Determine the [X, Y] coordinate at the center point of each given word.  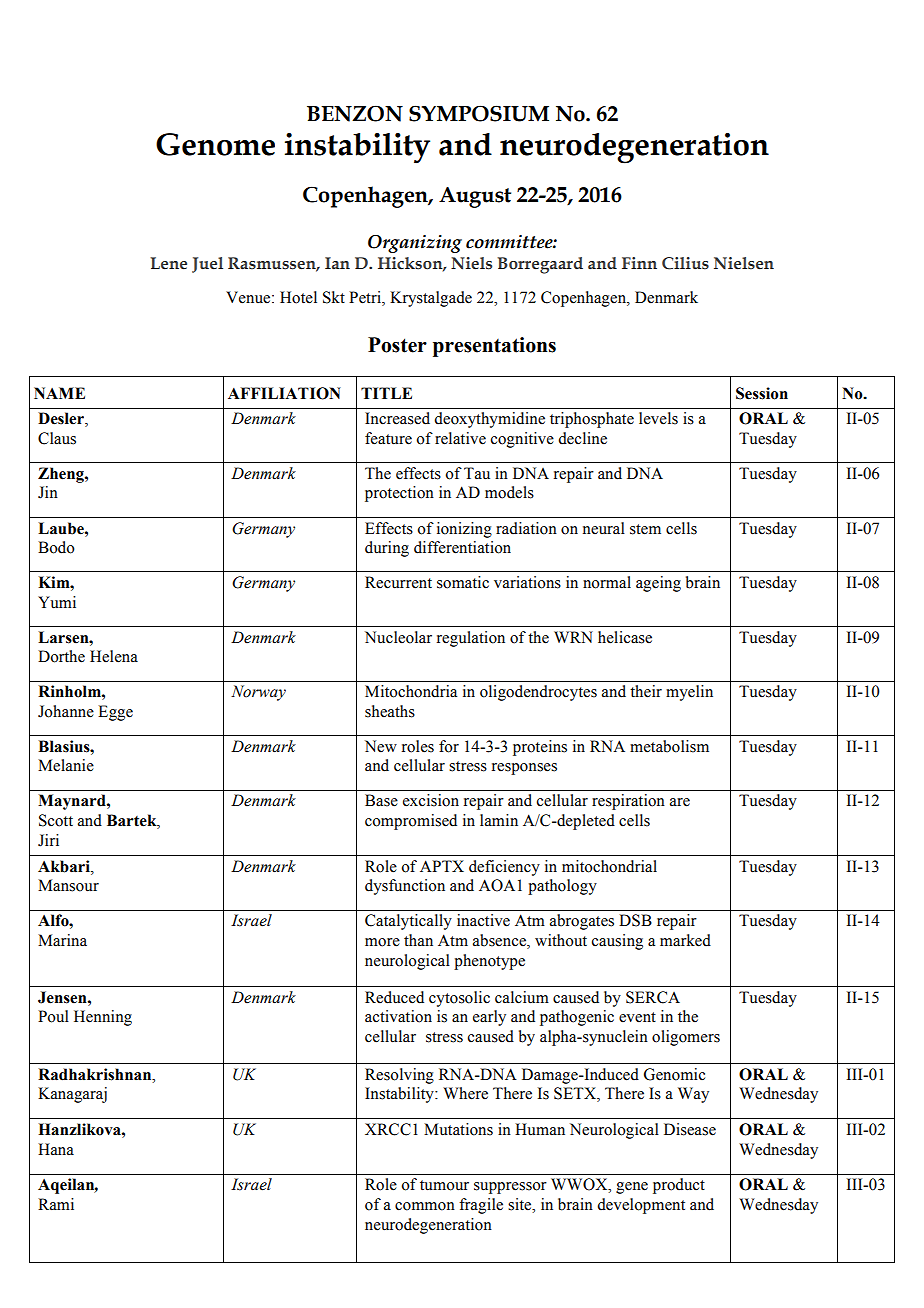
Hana [56, 1149]
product [679, 1186]
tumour [444, 1185]
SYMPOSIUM [479, 113]
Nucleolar [398, 637]
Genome [215, 144]
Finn [639, 263]
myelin [689, 693]
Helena [114, 656]
